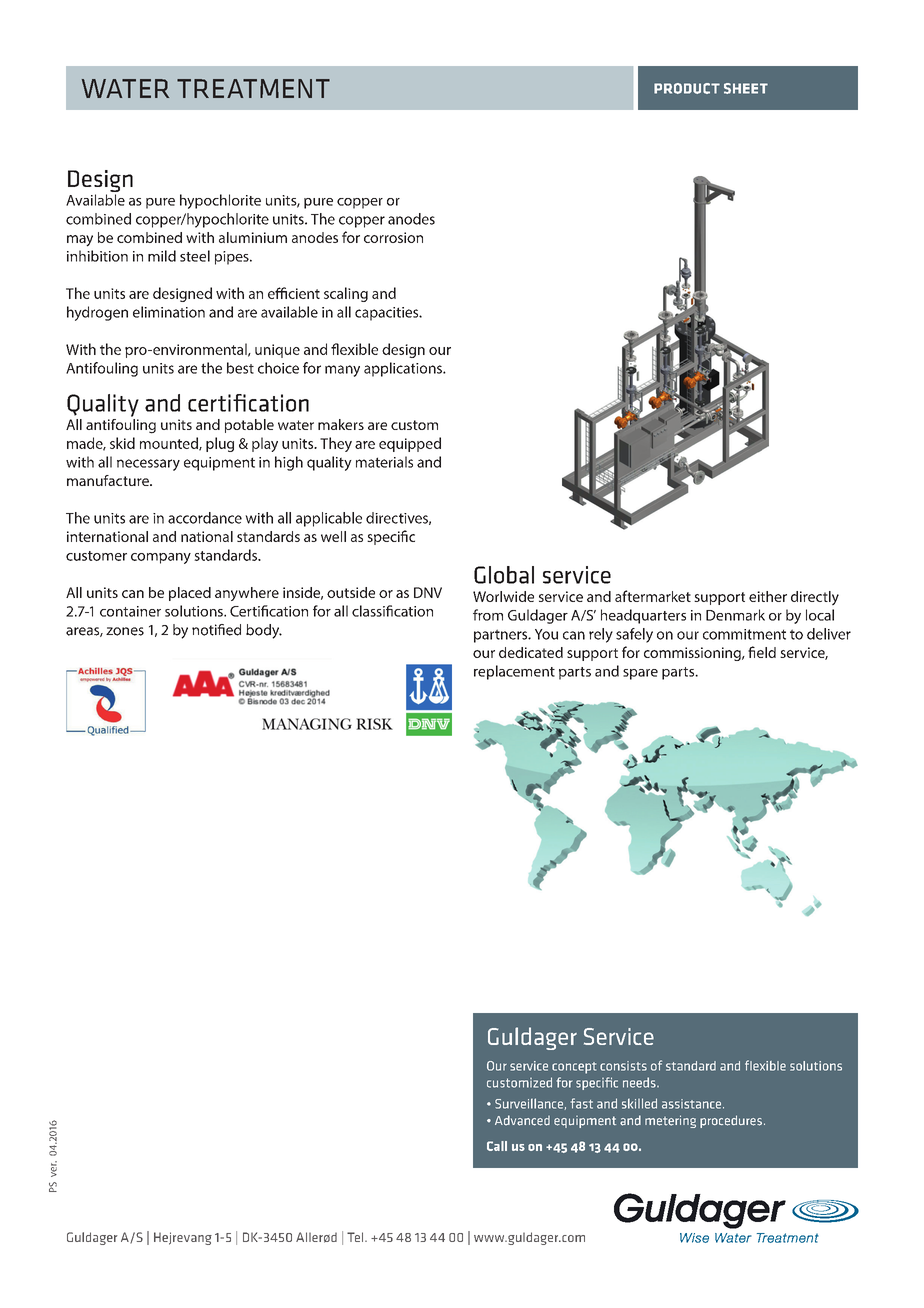  I want to click on Call, so click(497, 1146).
